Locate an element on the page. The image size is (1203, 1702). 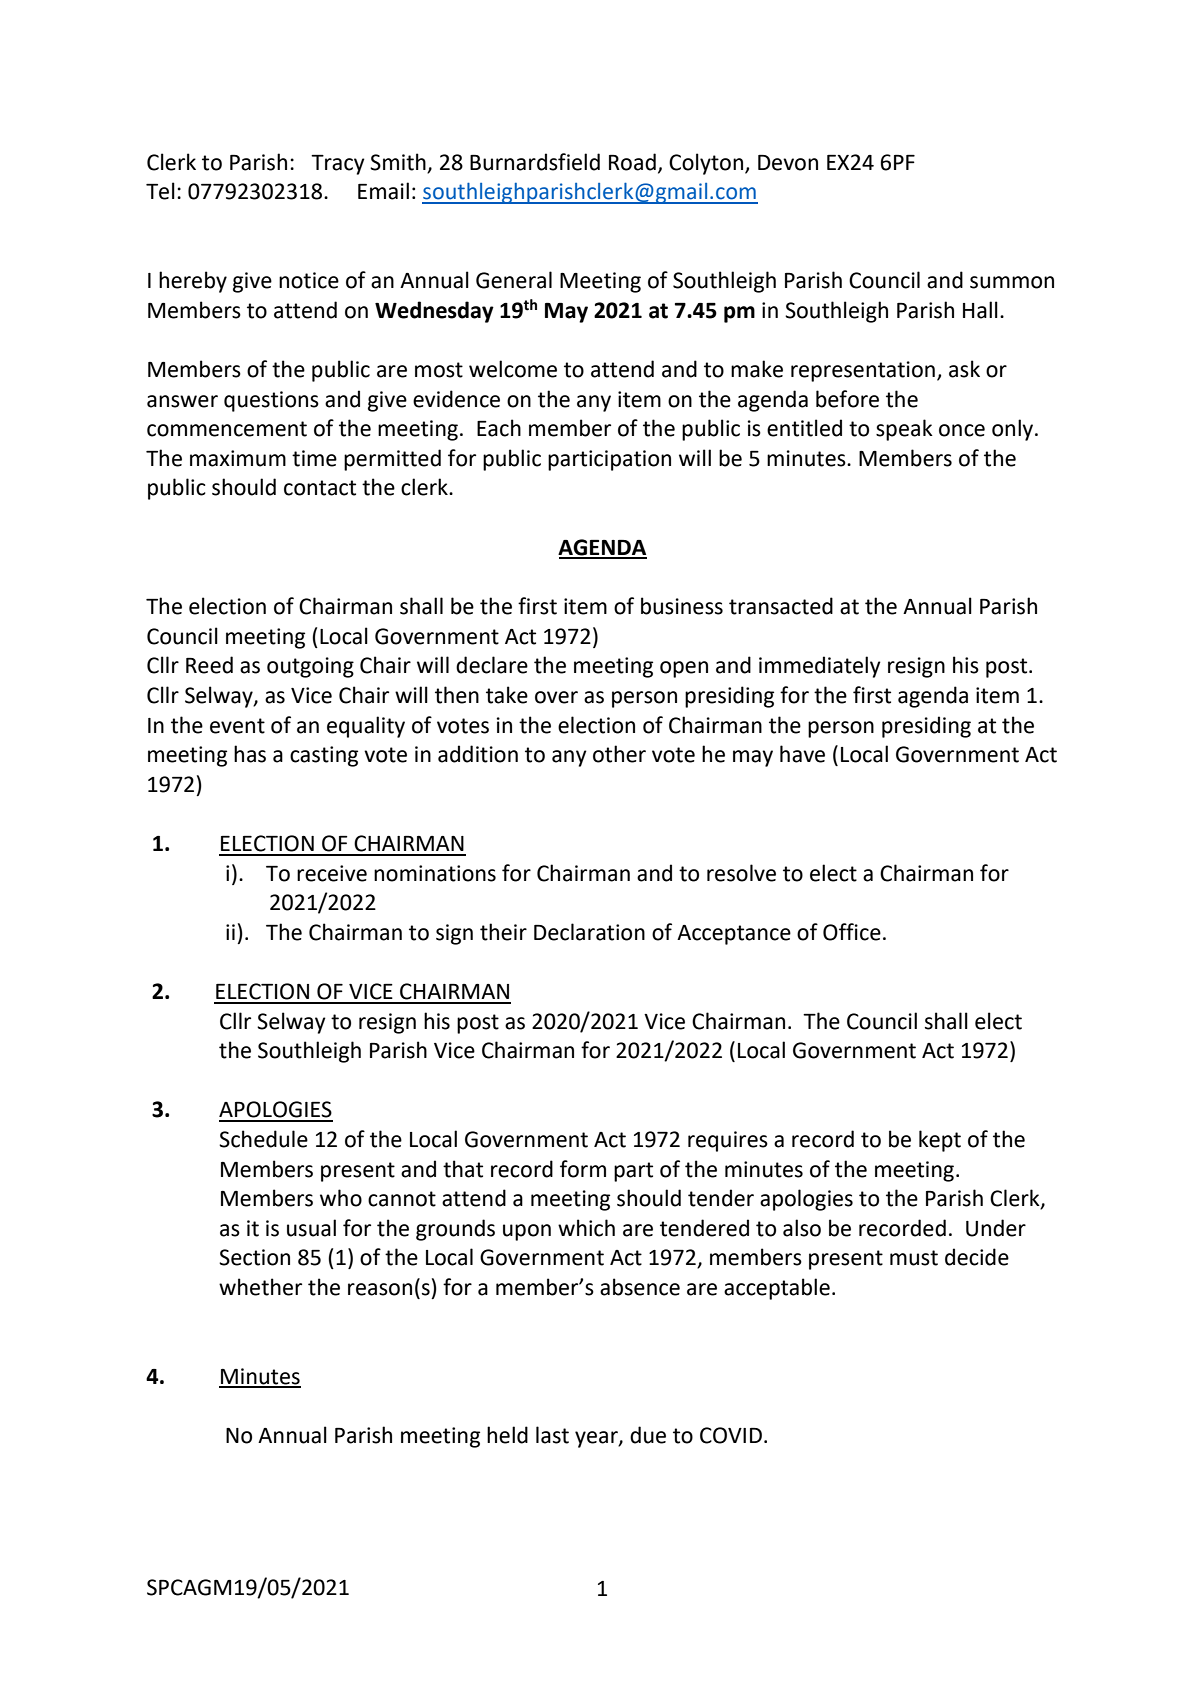
have is located at coordinates (802, 754).
